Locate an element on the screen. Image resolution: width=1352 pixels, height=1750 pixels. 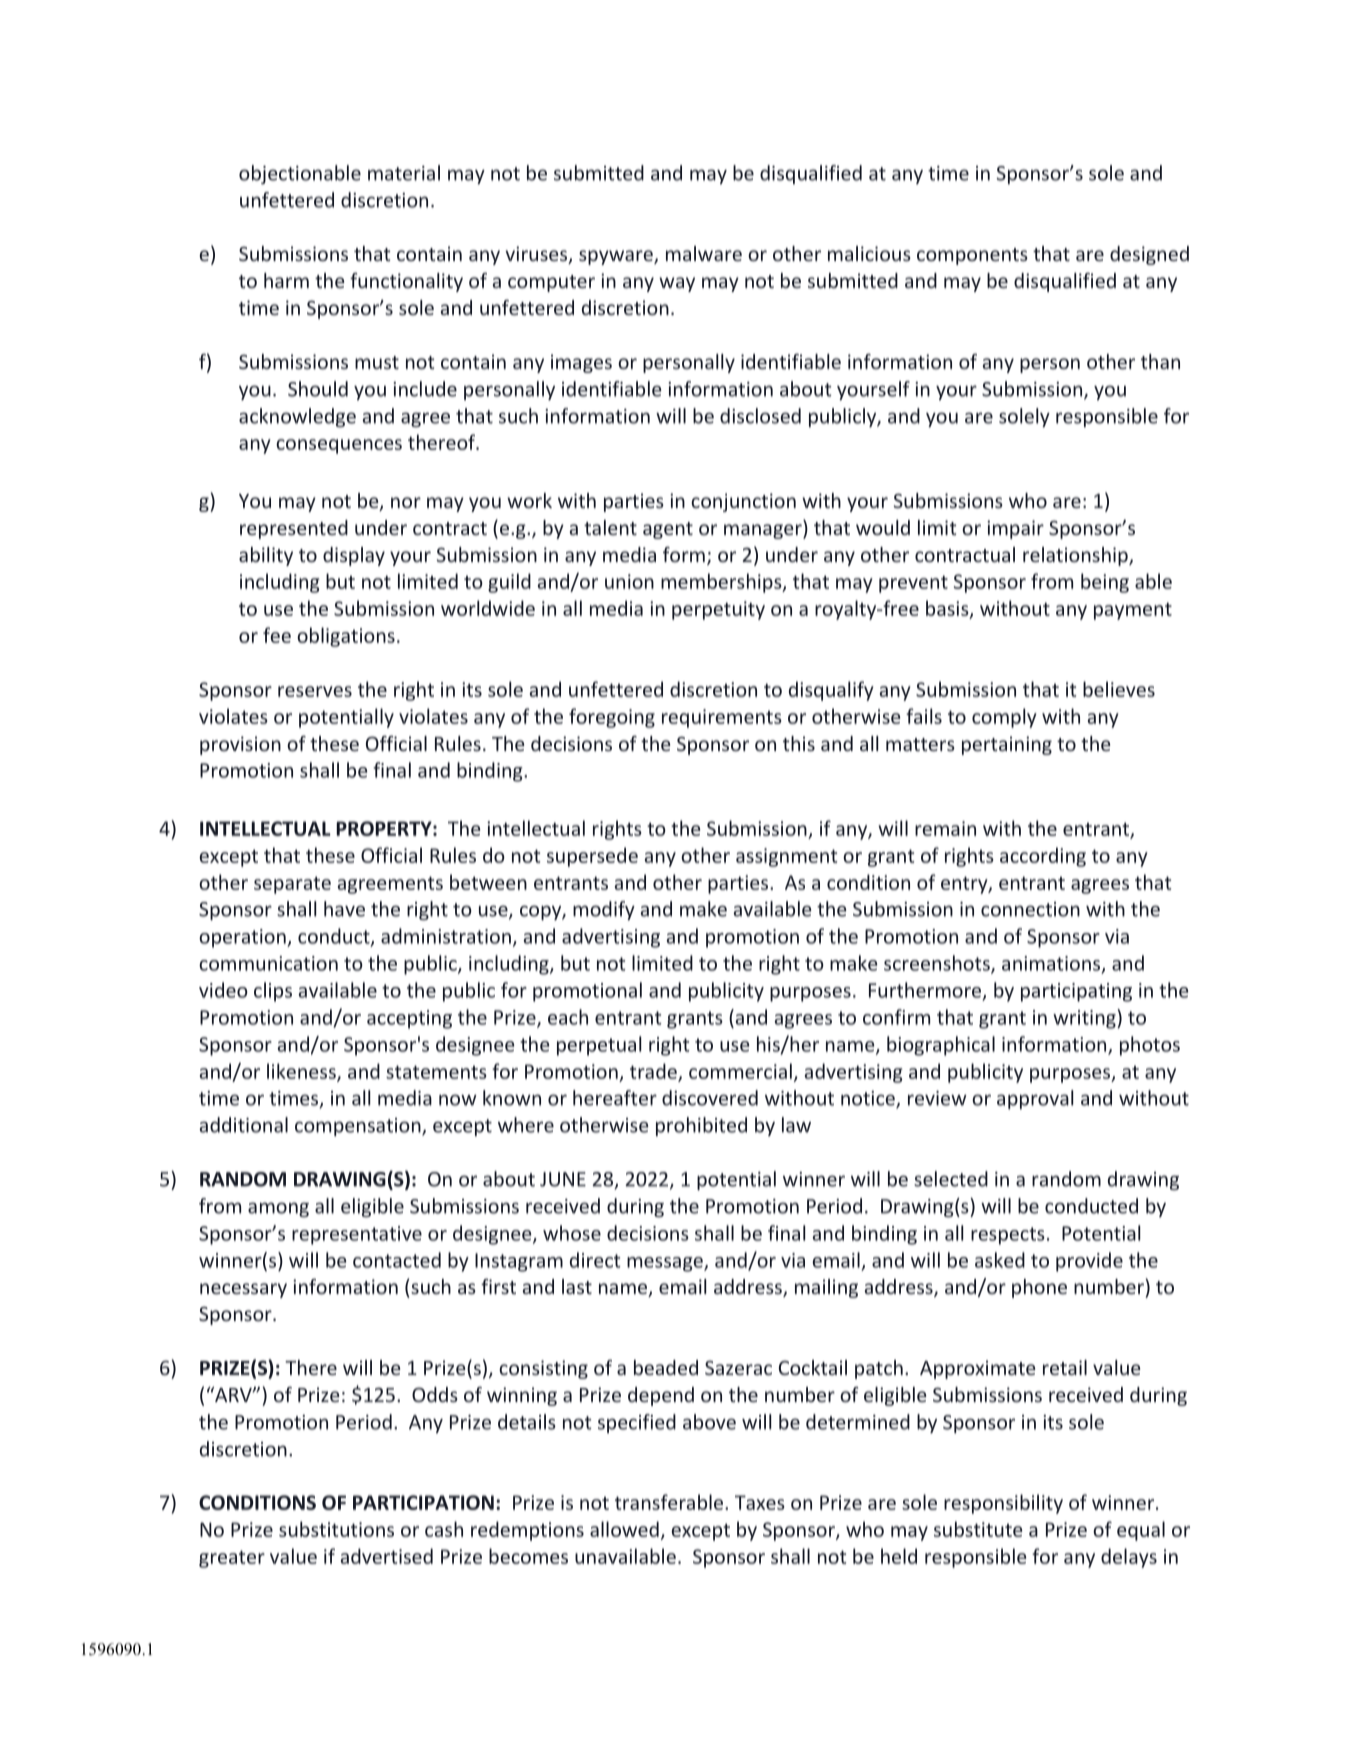
allowed is located at coordinates (624, 1529).
